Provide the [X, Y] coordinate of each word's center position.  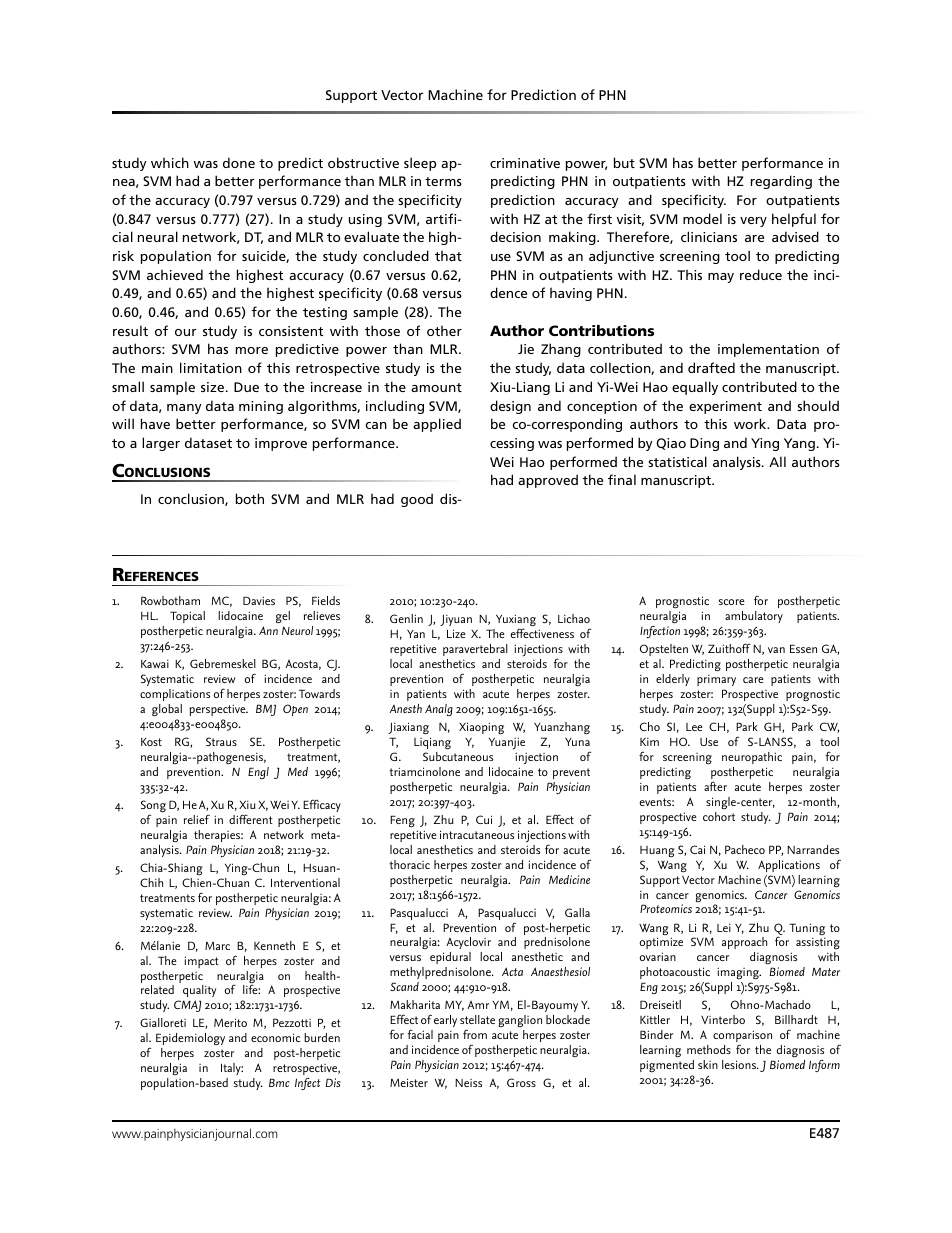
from [475, 1034]
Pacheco [745, 849]
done [239, 162]
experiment [725, 407]
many [184, 409]
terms [443, 181]
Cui [484, 819]
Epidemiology [190, 1041]
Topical [187, 617]
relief [197, 819]
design [510, 407]
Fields [326, 600]
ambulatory [754, 617]
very [753, 222]
